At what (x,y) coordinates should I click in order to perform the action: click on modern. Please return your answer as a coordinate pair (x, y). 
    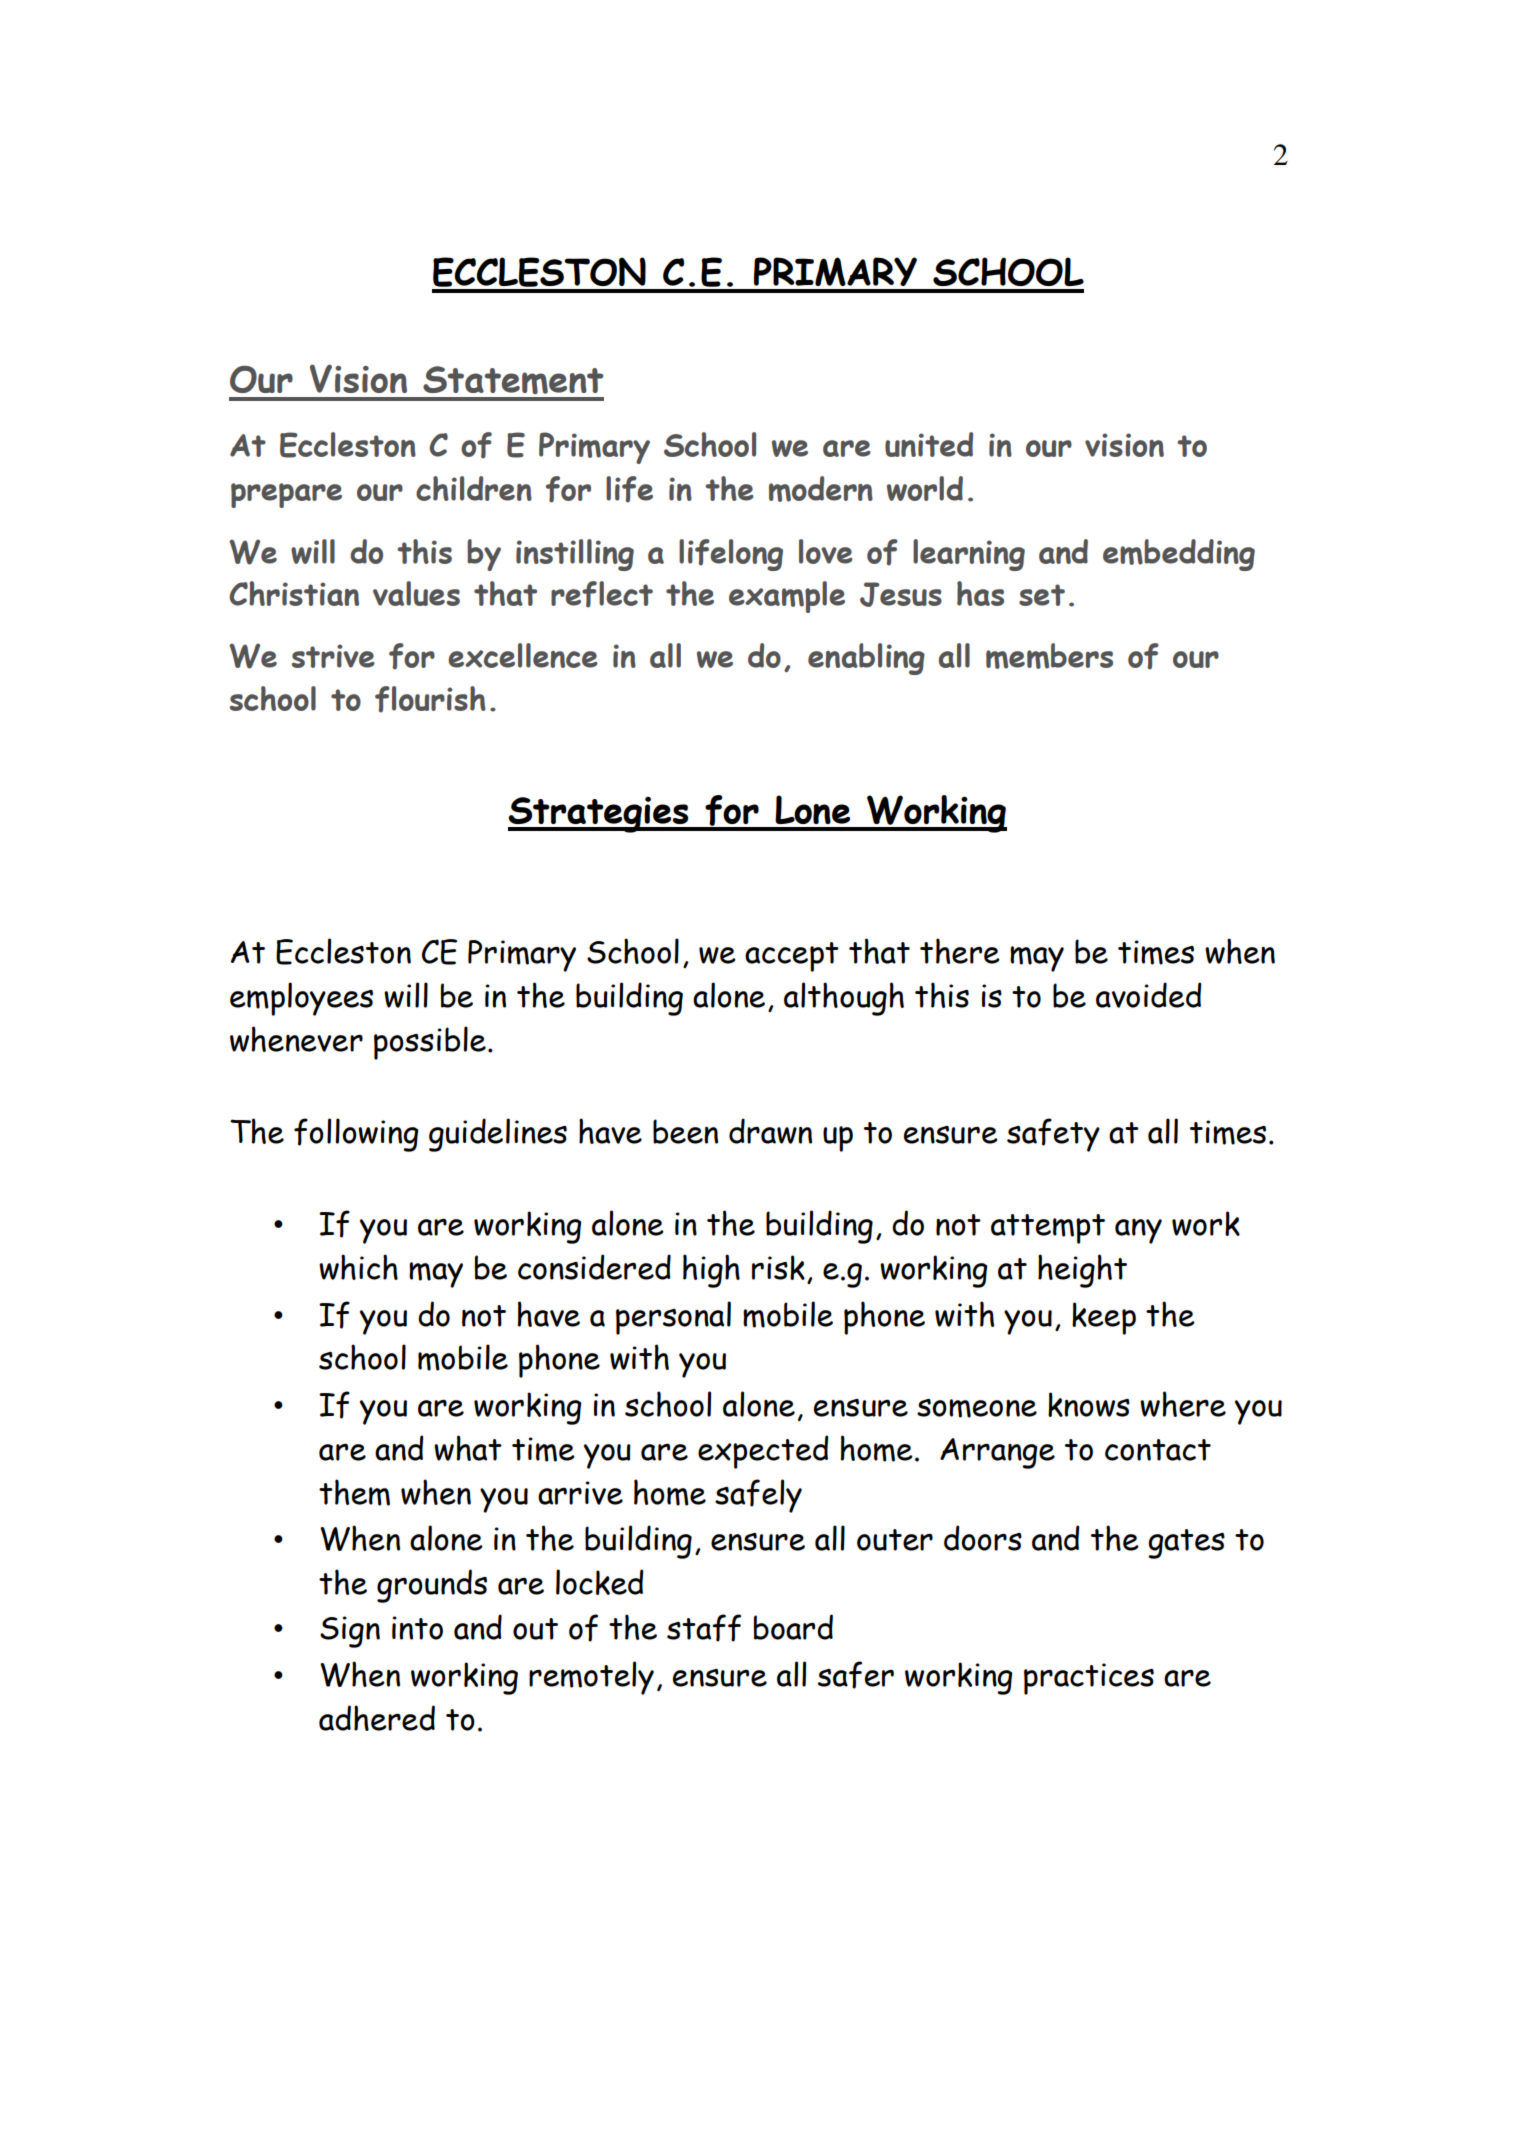
    Looking at the image, I should click on (821, 489).
